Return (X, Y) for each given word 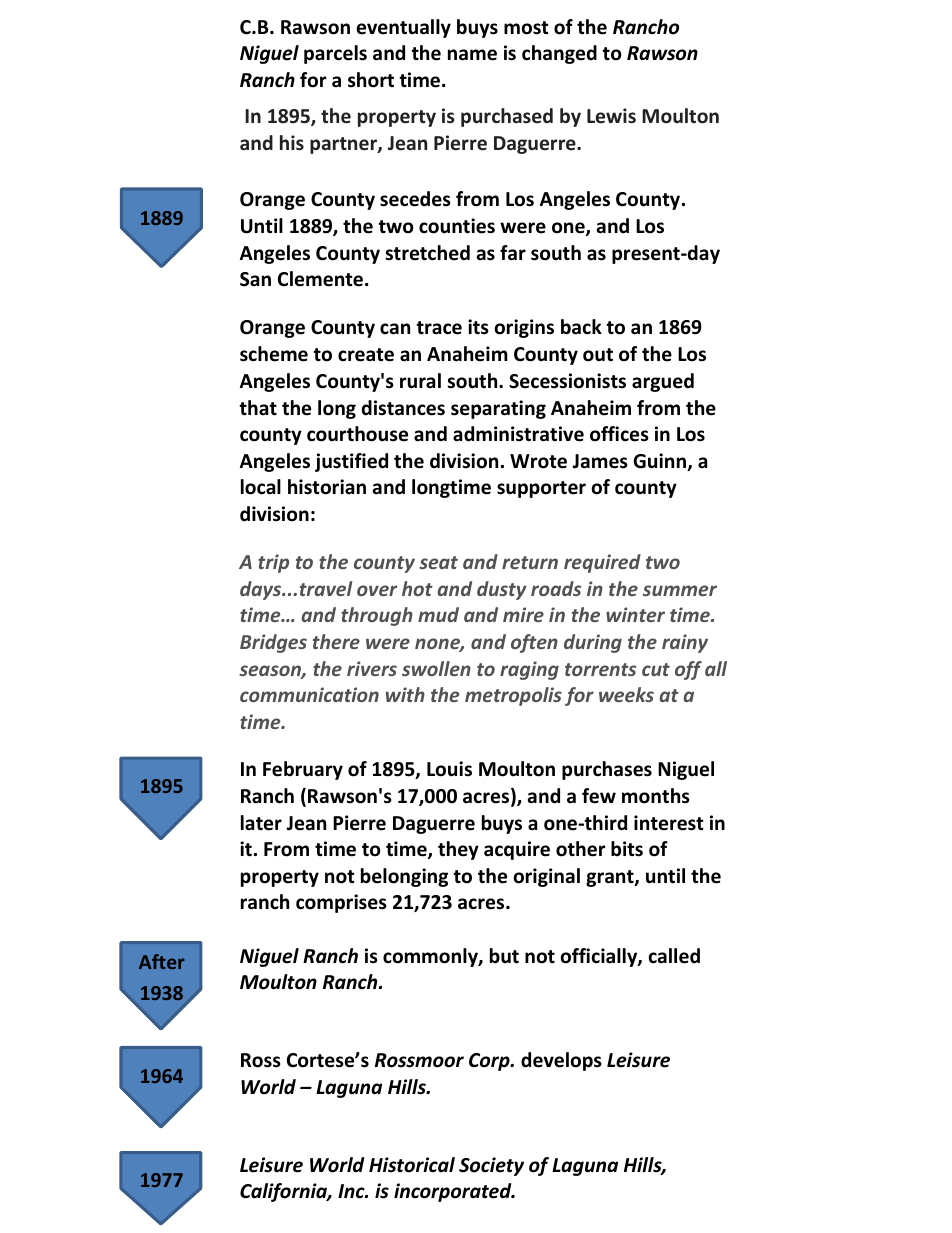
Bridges (273, 643)
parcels (335, 54)
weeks (626, 694)
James (600, 461)
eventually (404, 28)
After (162, 961)
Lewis (611, 116)
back (581, 327)
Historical (412, 1165)
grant (611, 878)
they (458, 850)
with (405, 694)
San (255, 279)
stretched (427, 253)
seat (438, 562)
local (261, 487)
